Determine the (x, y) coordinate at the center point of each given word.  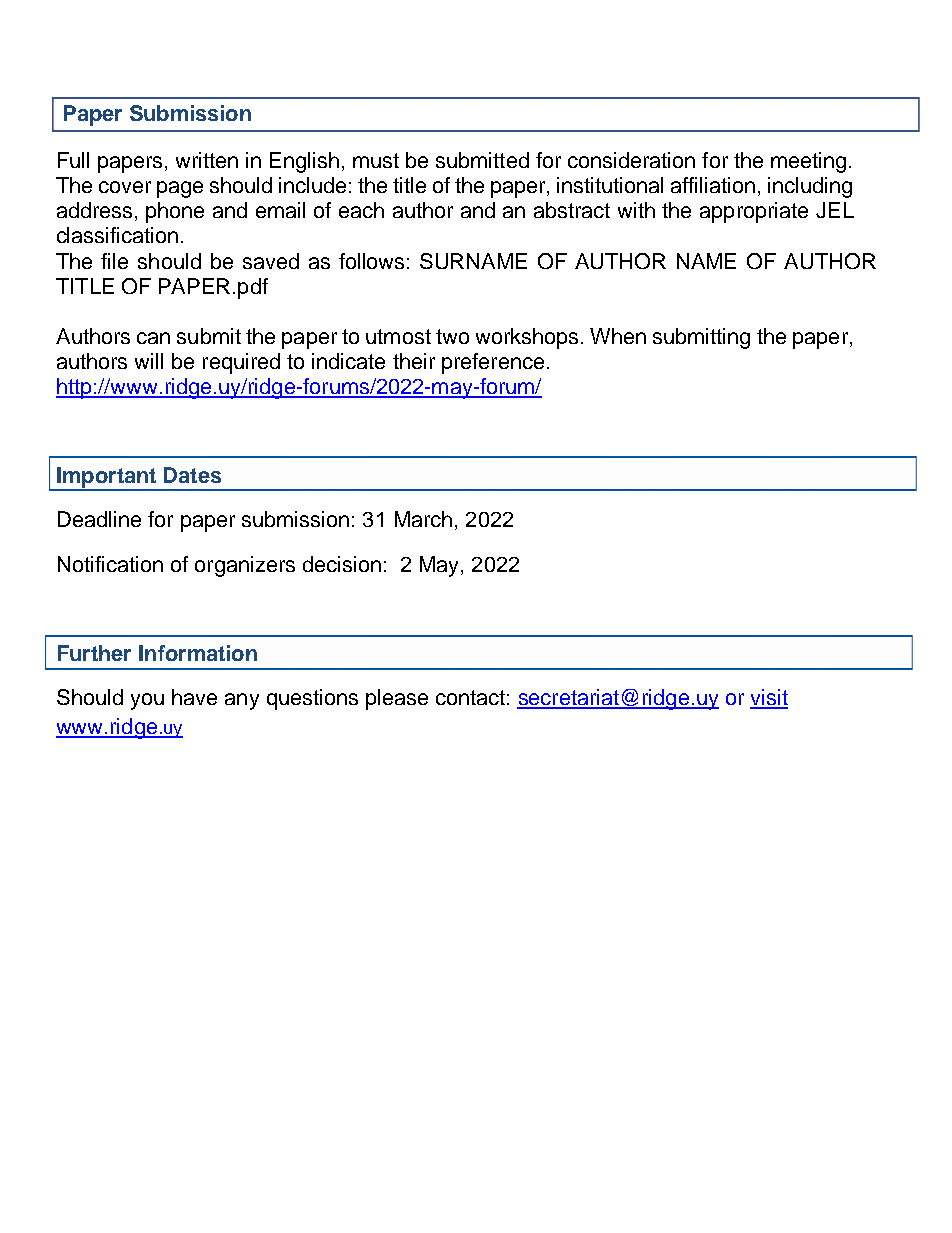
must (376, 160)
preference (493, 363)
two (452, 336)
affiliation (713, 185)
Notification (110, 564)
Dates (192, 475)
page (180, 189)
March (423, 519)
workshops (527, 338)
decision (342, 564)
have (194, 697)
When (618, 336)
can (153, 338)
